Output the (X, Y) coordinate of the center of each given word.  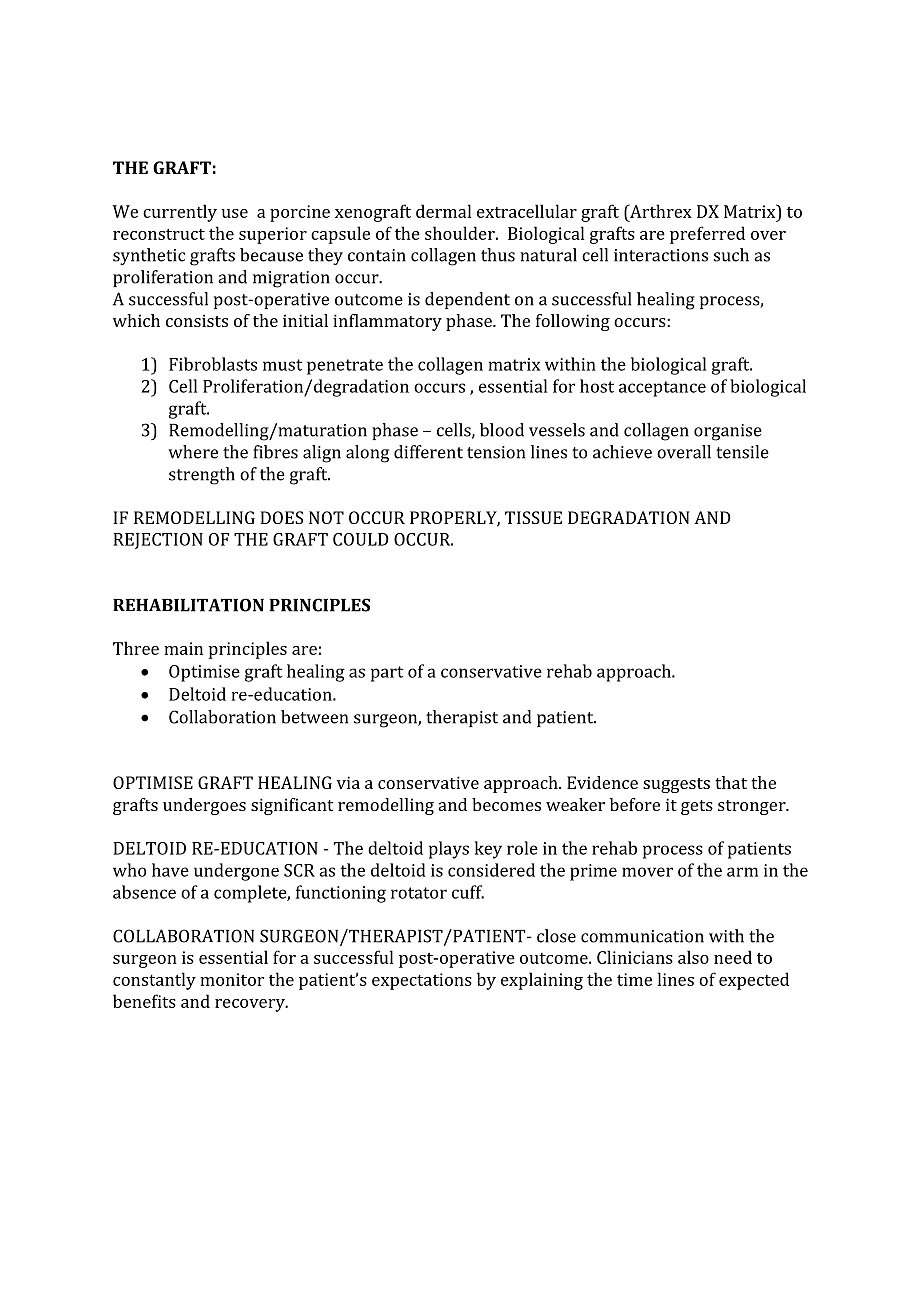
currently (180, 213)
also (693, 957)
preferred (707, 235)
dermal (443, 211)
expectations (422, 981)
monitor (232, 979)
